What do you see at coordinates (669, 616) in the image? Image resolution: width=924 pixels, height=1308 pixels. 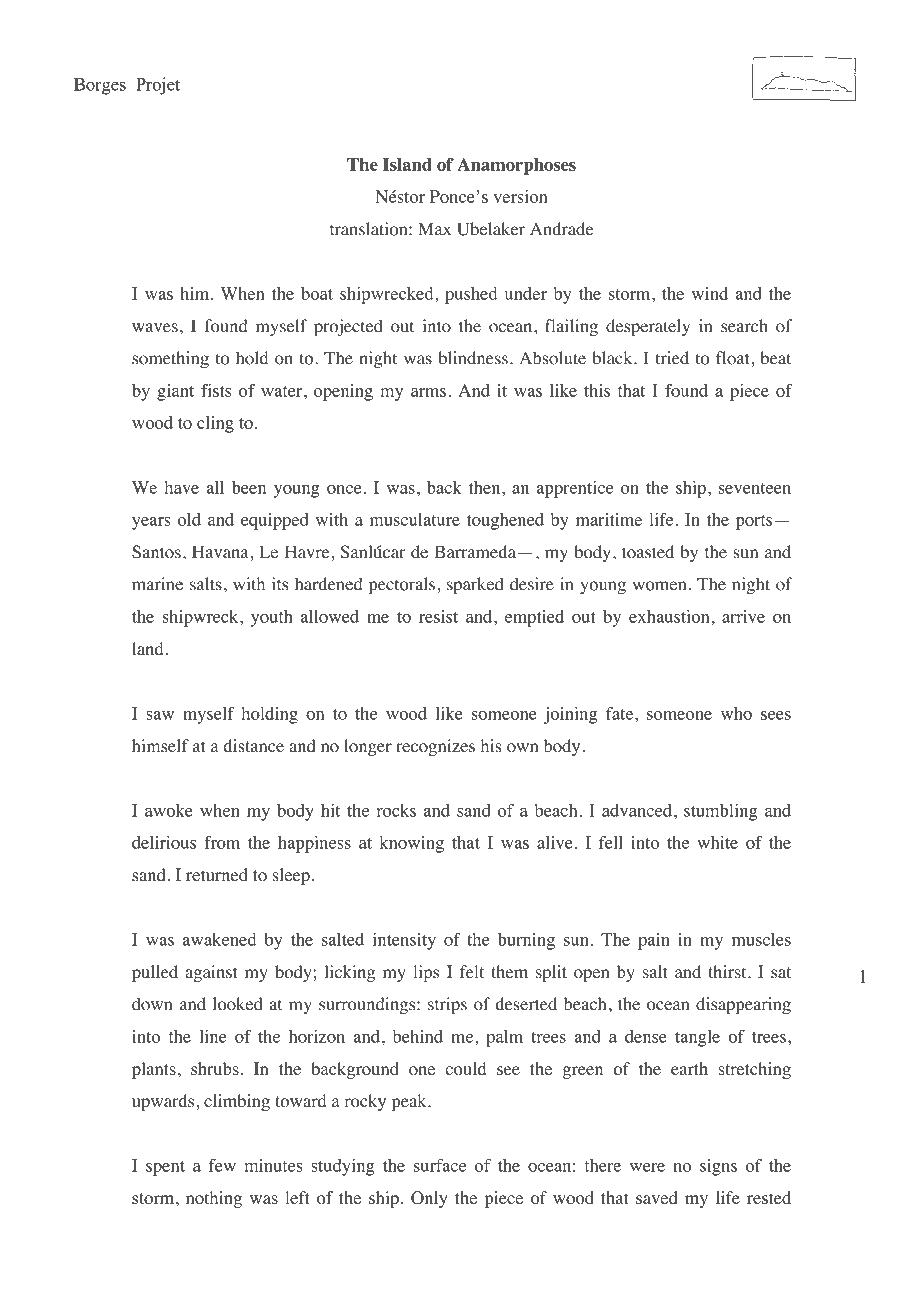 I see `exhaustion` at bounding box center [669, 616].
